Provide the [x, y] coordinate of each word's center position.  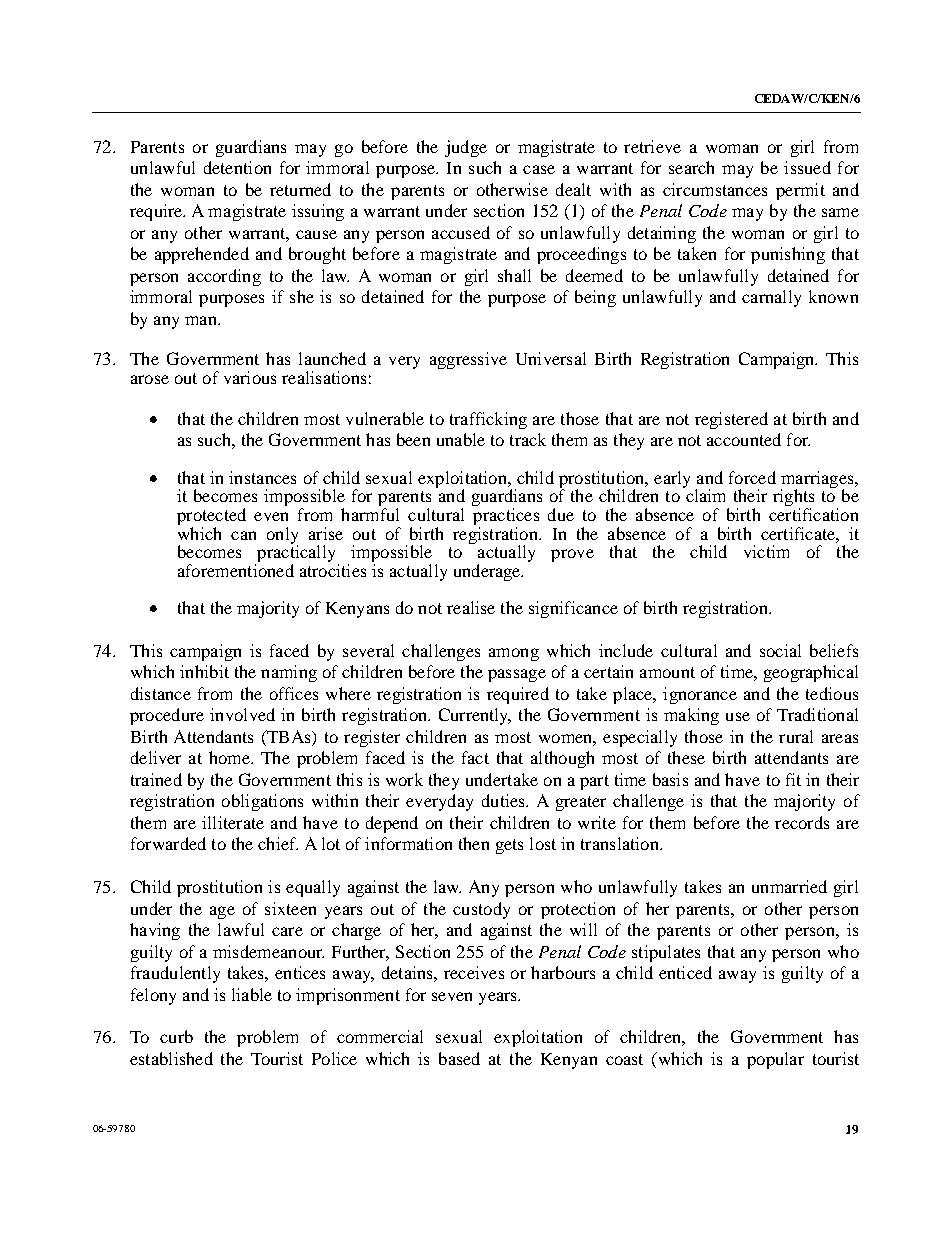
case [539, 169]
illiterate [233, 822]
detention [237, 167]
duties [504, 800]
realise [471, 607]
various [250, 377]
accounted [744, 439]
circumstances [715, 189]
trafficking [488, 420]
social [780, 650]
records [802, 822]
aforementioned [236, 570]
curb [176, 1036]
